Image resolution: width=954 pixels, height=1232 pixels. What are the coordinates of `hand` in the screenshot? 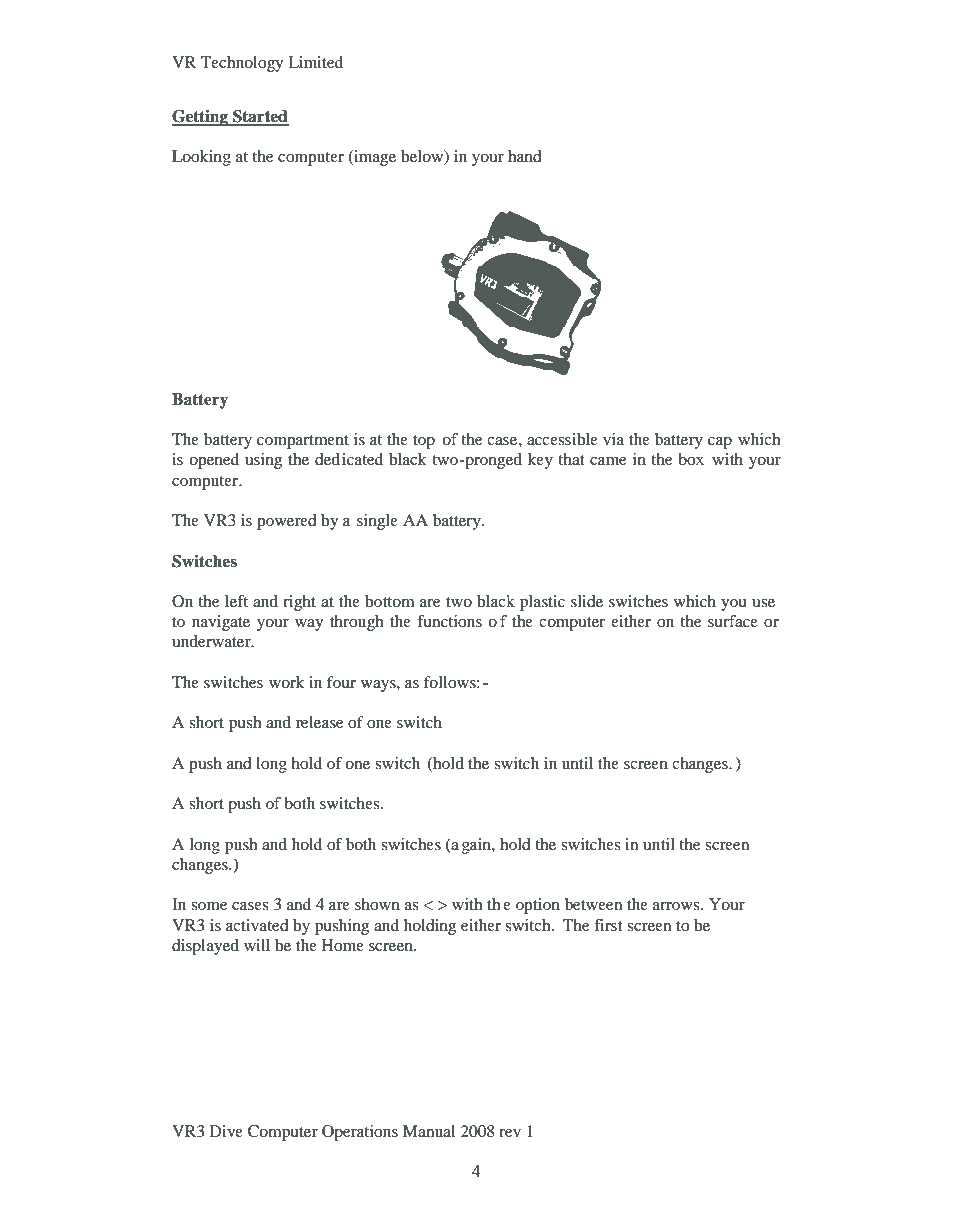 It's located at (525, 156).
